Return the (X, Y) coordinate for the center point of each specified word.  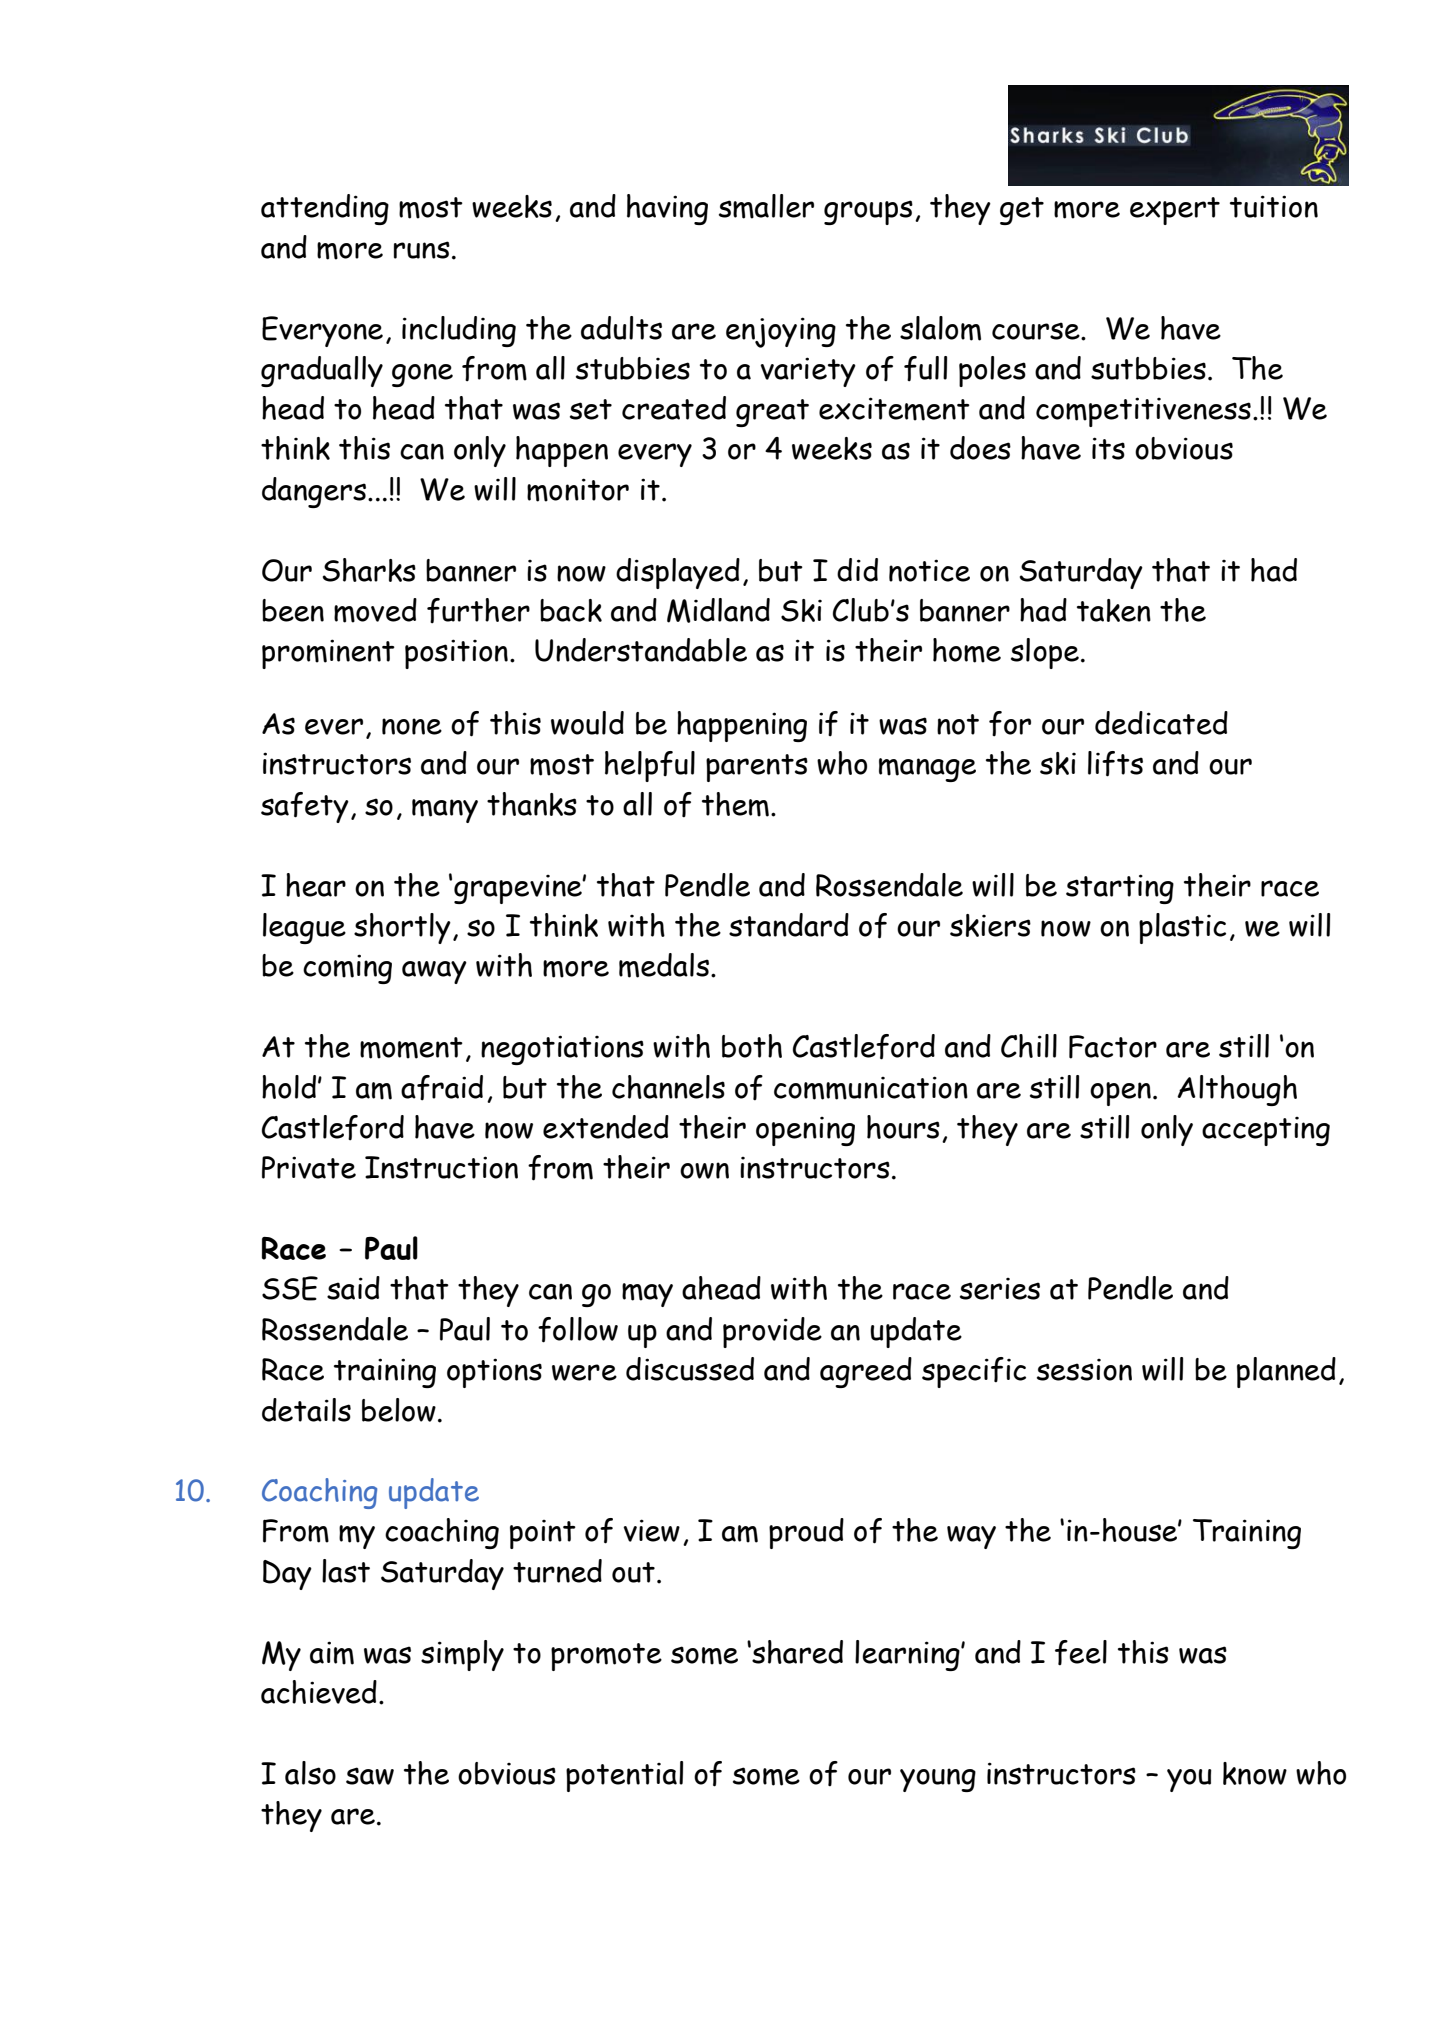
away (434, 972)
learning (908, 1655)
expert (1175, 211)
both (752, 1046)
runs (422, 250)
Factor (1113, 1047)
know (1255, 1773)
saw (370, 1776)
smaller (766, 206)
